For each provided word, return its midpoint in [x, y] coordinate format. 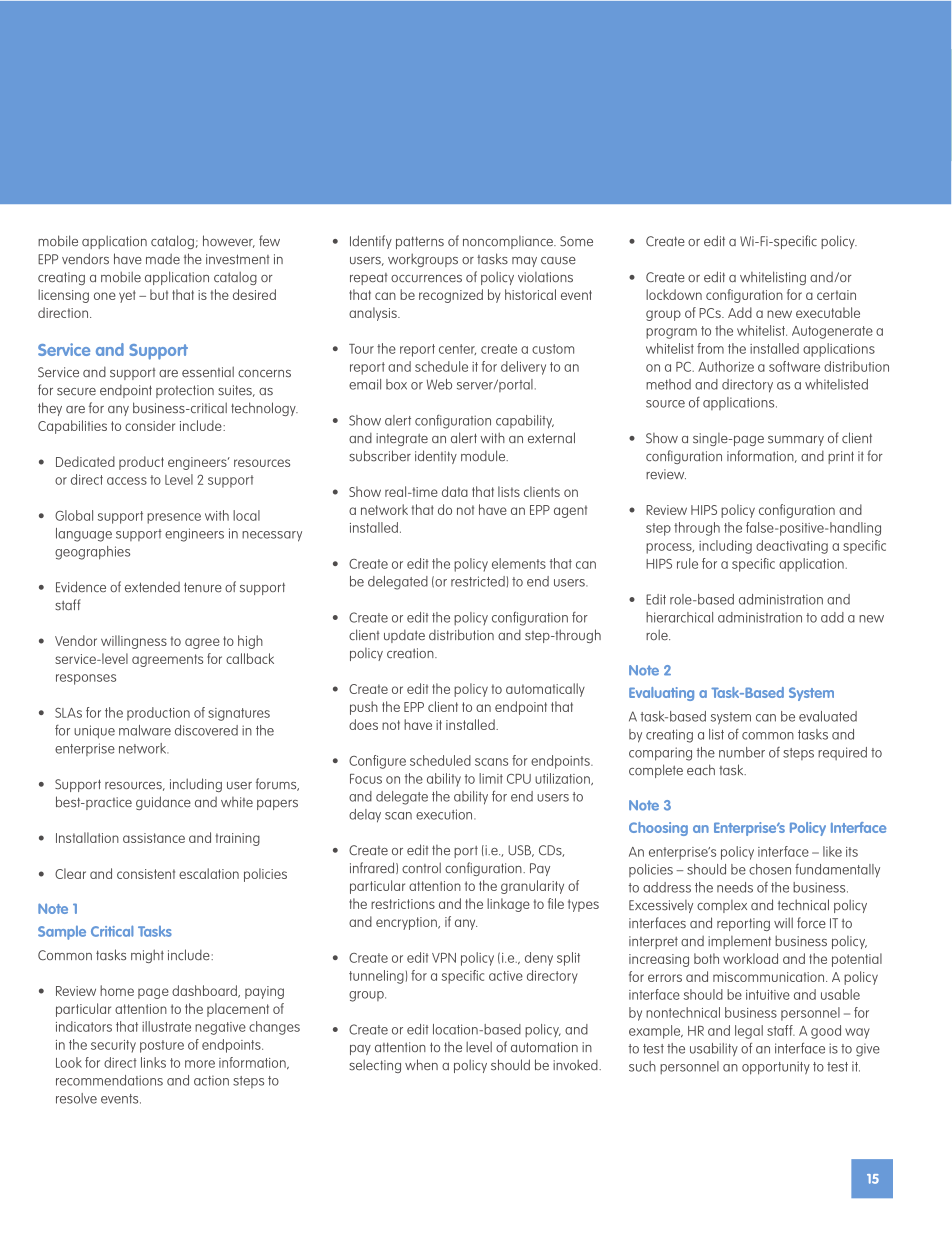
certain [836, 295]
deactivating [792, 547]
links [153, 1062]
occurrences [426, 279]
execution [445, 814]
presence [174, 518]
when [421, 1065]
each [701, 770]
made [163, 259]
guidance [163, 803]
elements [519, 563]
